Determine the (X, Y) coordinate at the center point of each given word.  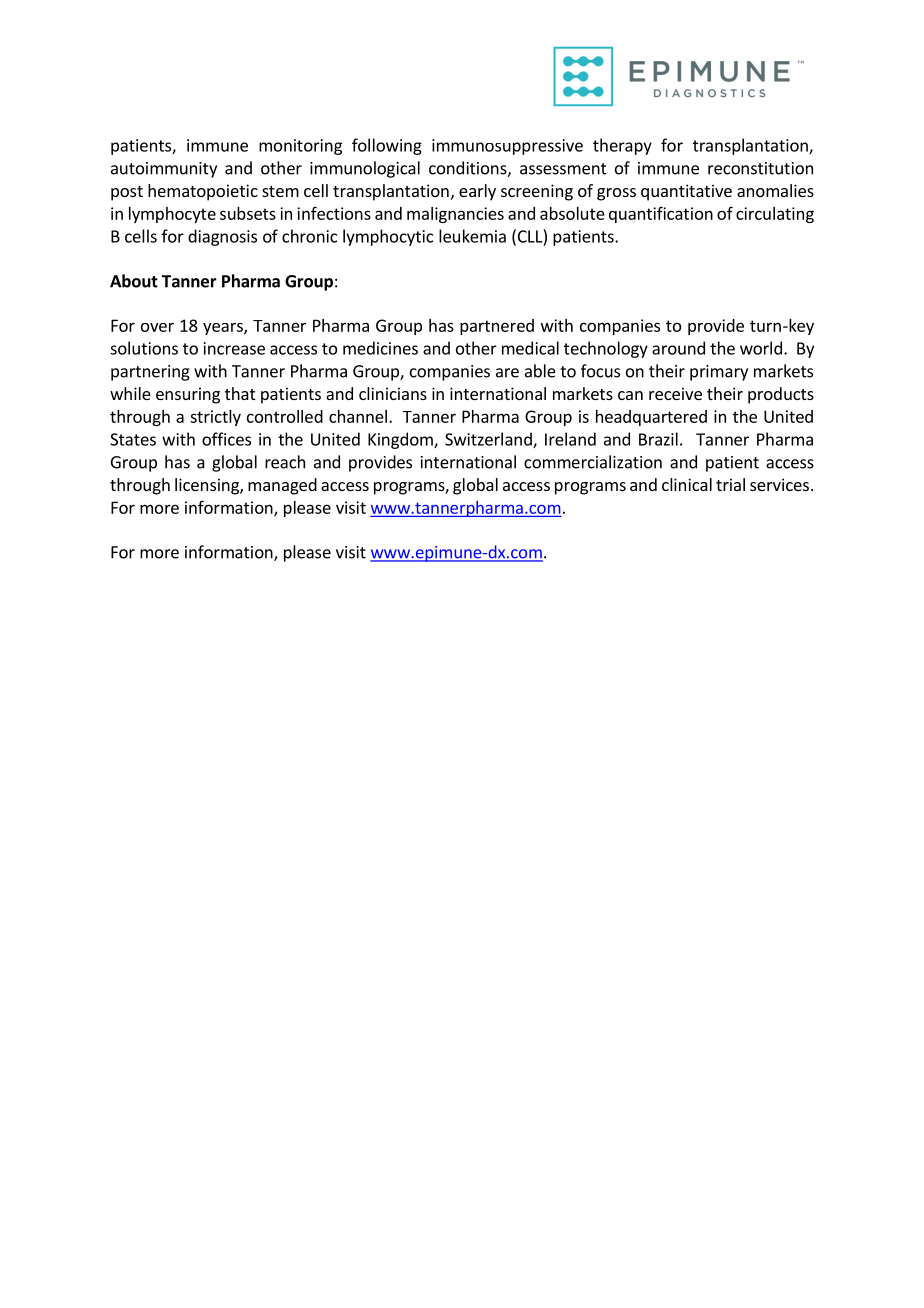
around (678, 348)
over (157, 327)
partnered (497, 327)
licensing (208, 486)
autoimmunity (164, 170)
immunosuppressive (507, 147)
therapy (622, 146)
